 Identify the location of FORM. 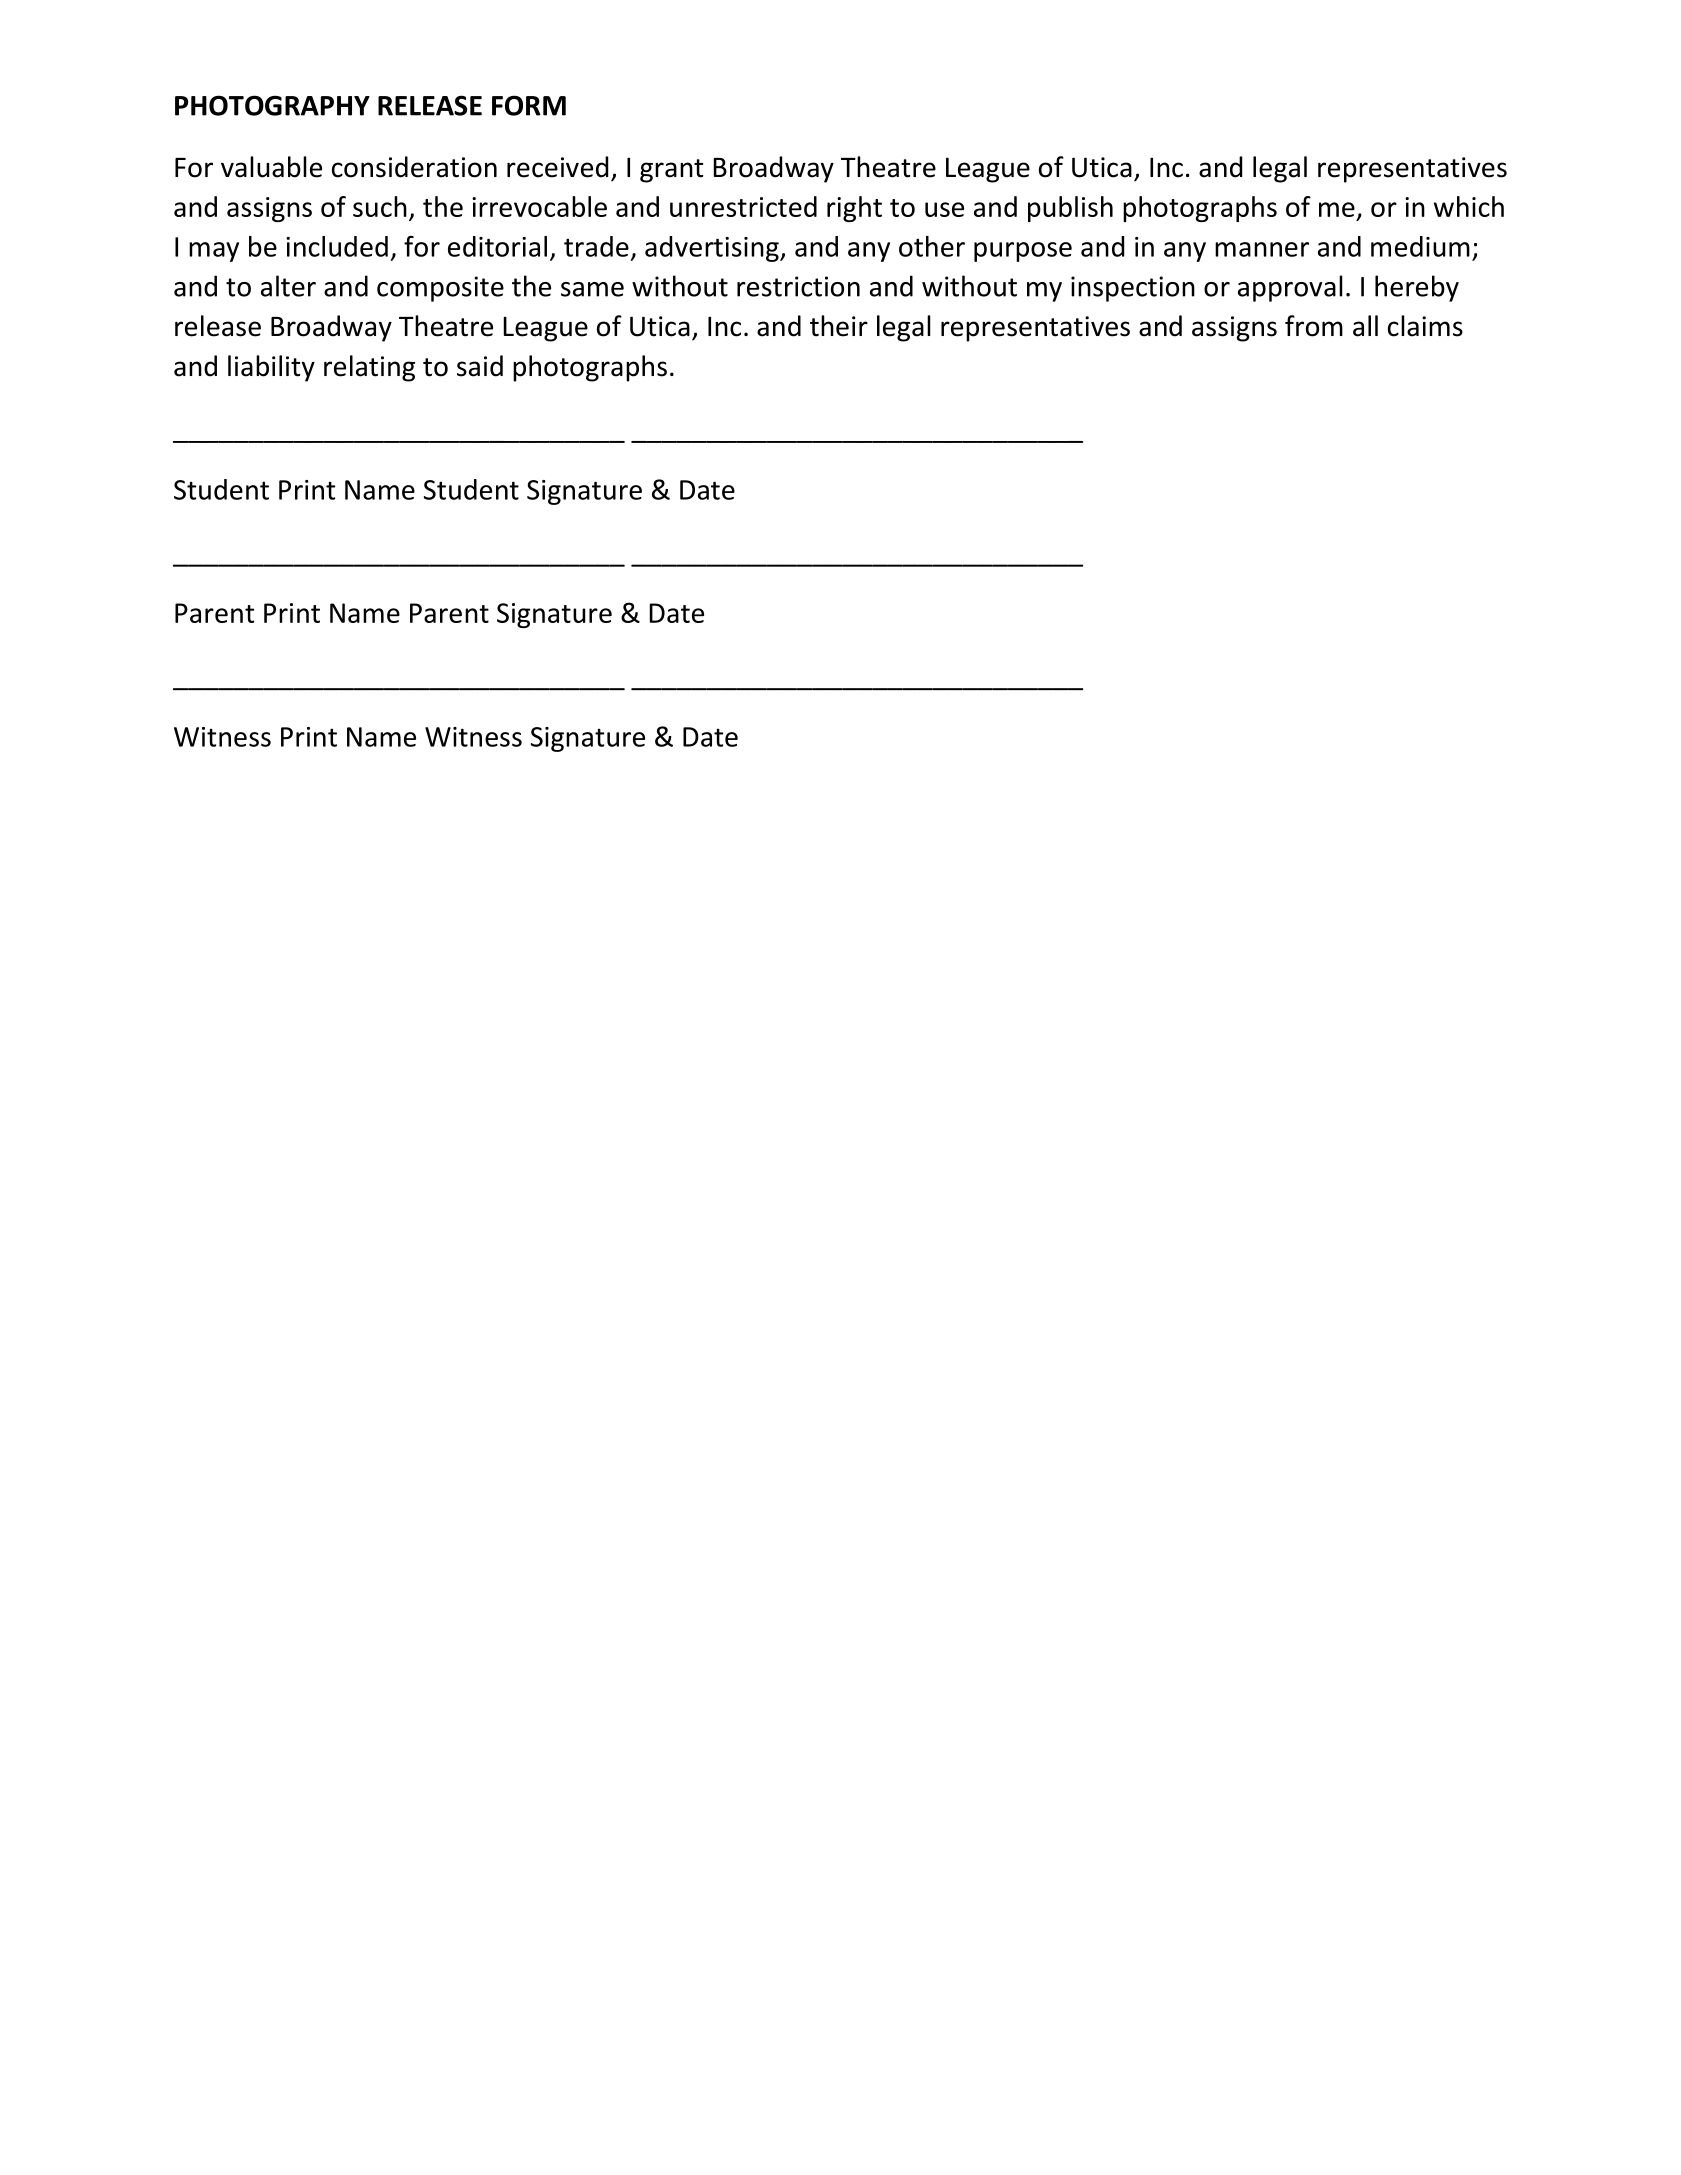
(529, 105).
